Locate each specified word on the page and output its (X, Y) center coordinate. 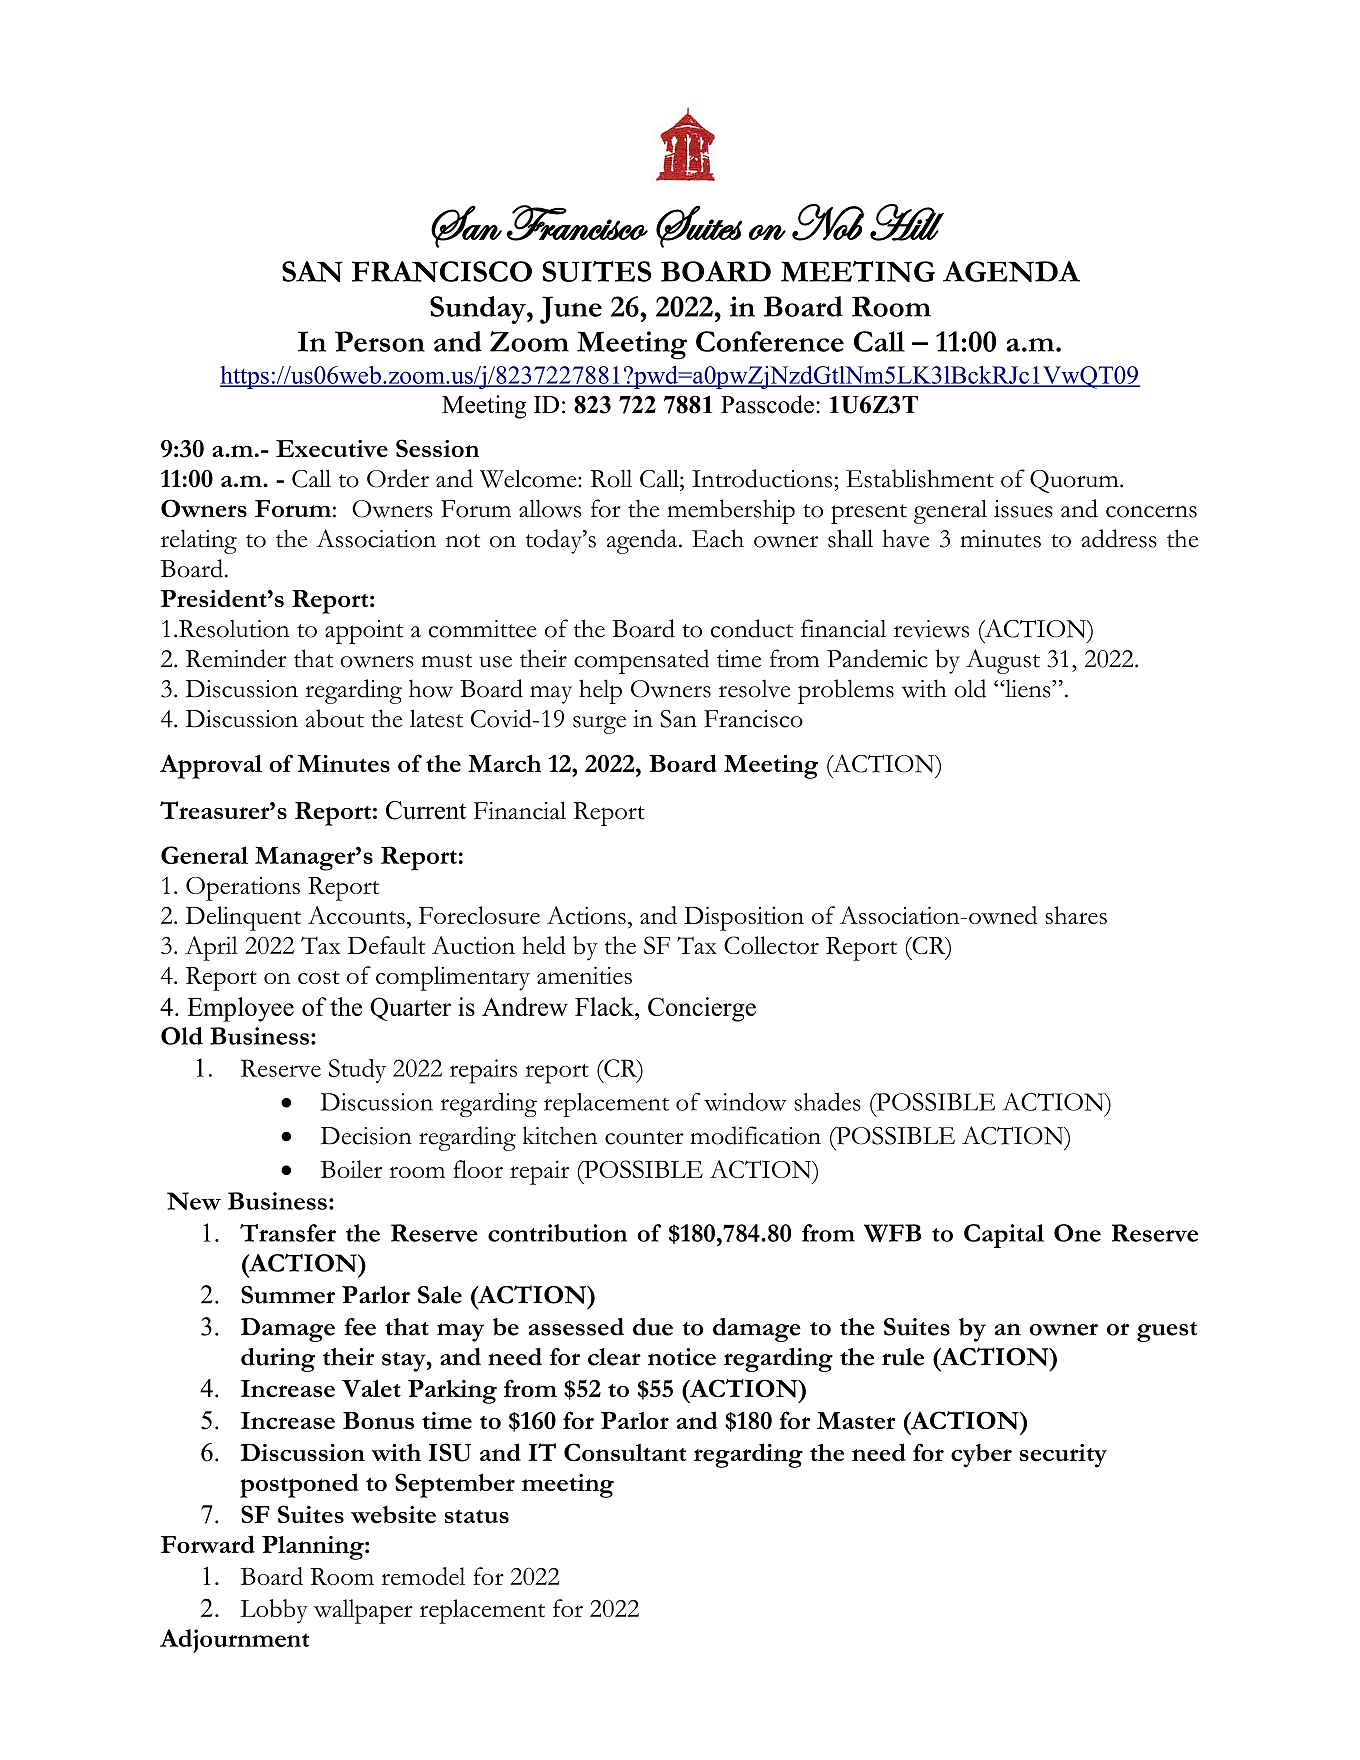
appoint (364, 632)
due (653, 1327)
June (571, 310)
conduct (751, 628)
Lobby (274, 1611)
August (1003, 661)
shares (1076, 915)
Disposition (744, 918)
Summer (288, 1295)
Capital (1004, 1236)
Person (380, 341)
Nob (828, 222)
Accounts (356, 915)
